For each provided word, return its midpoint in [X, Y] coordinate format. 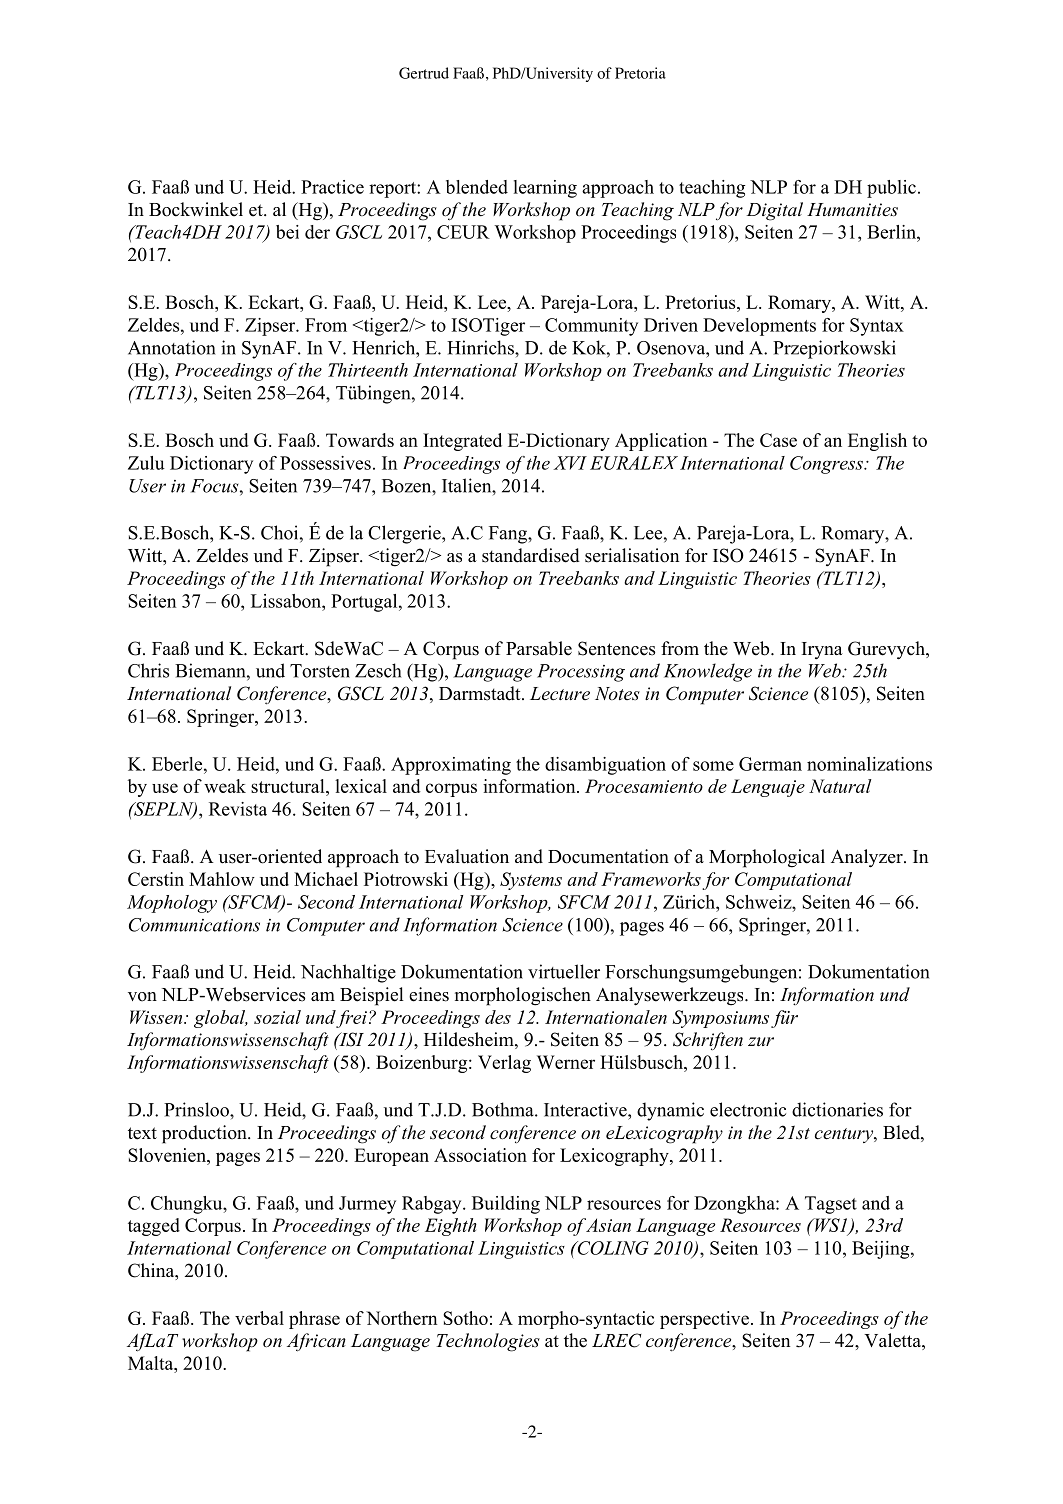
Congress [827, 465]
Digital [774, 211]
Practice [332, 187]
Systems [531, 881]
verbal [259, 1318]
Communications [194, 925]
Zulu [146, 463]
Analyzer [868, 858]
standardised [531, 555]
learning [545, 189]
